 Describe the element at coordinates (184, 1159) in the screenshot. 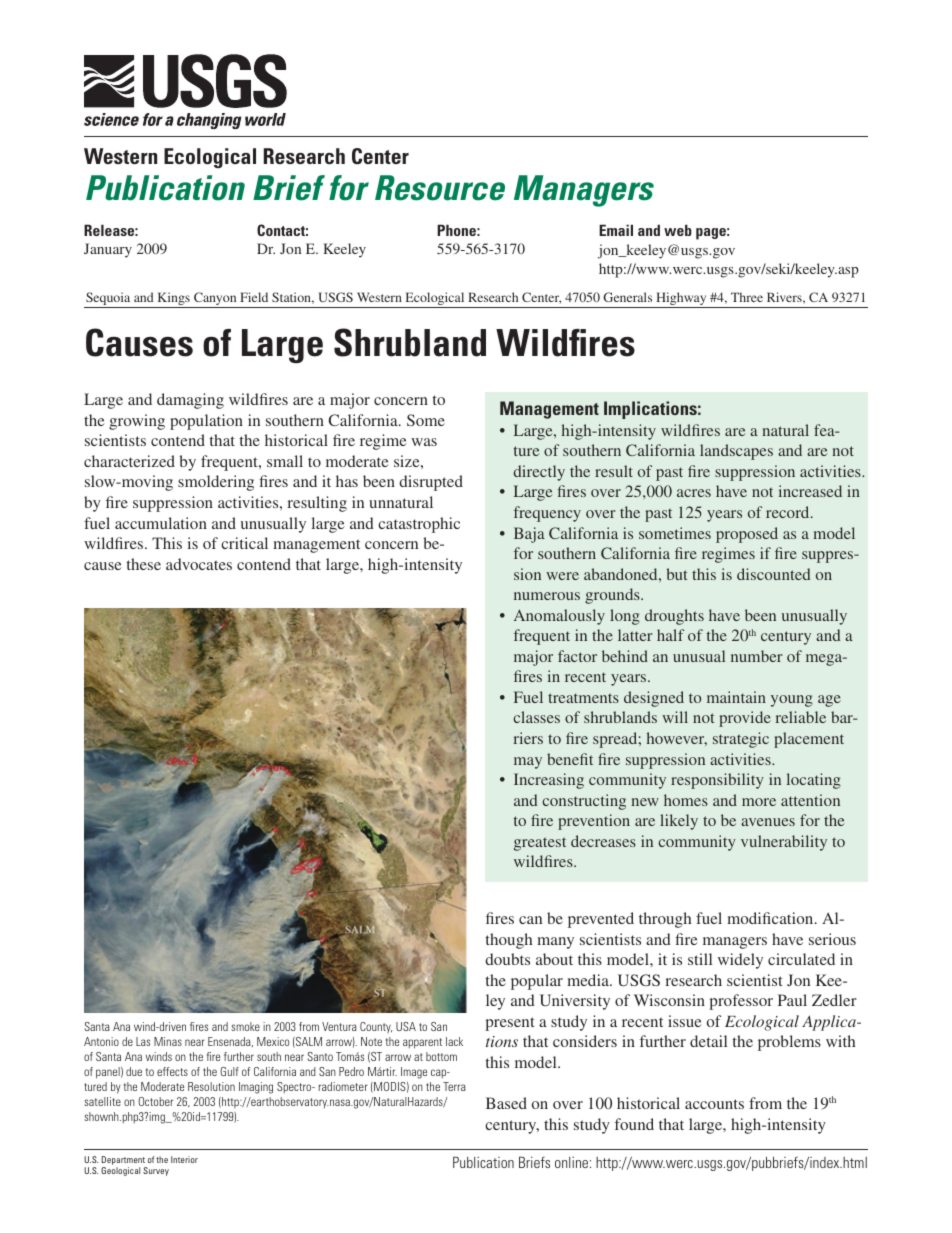

I see `Interior` at that location.
